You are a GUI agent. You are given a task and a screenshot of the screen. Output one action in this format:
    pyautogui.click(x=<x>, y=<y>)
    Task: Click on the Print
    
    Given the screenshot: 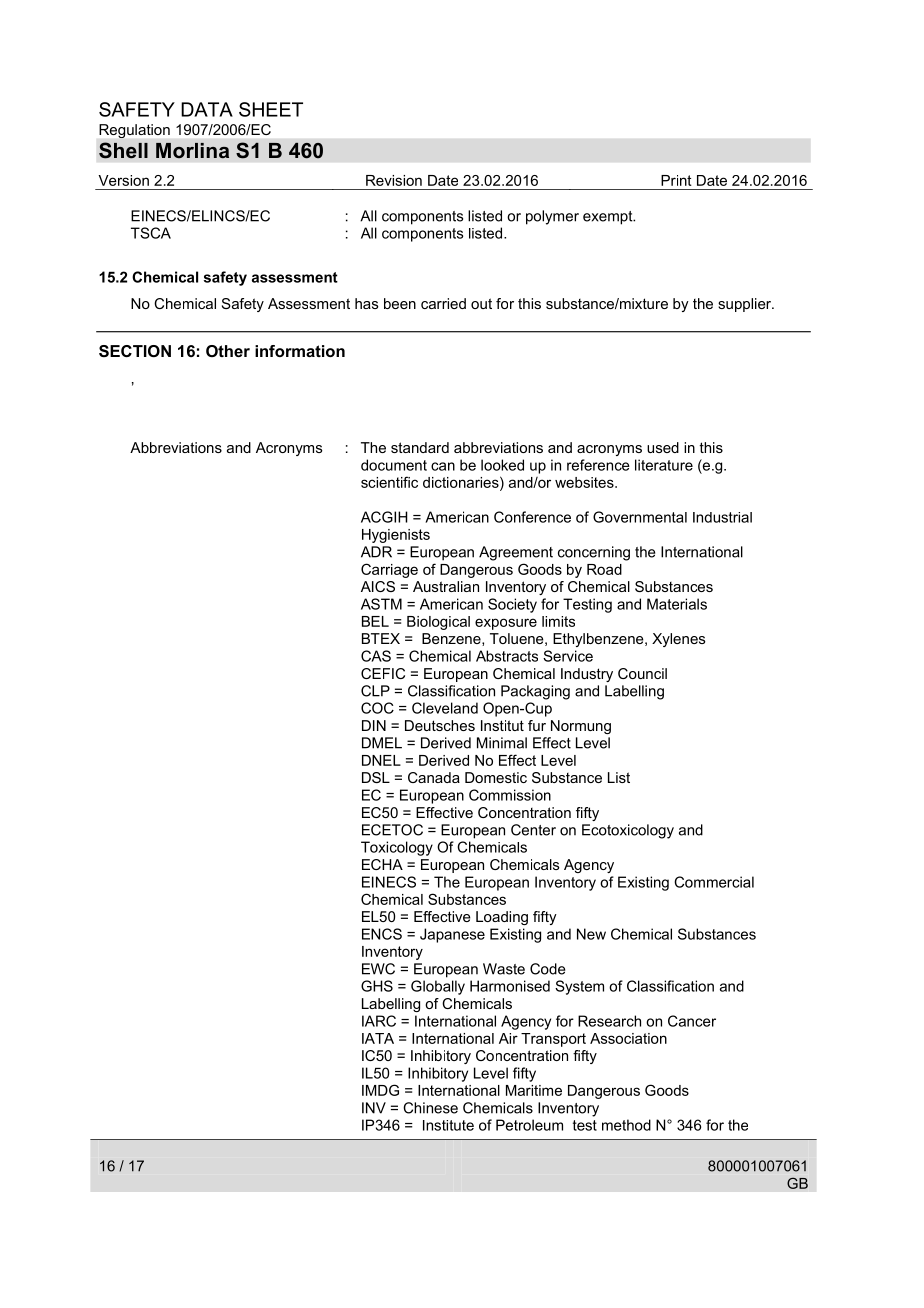 What is the action you would take?
    pyautogui.click(x=676, y=180)
